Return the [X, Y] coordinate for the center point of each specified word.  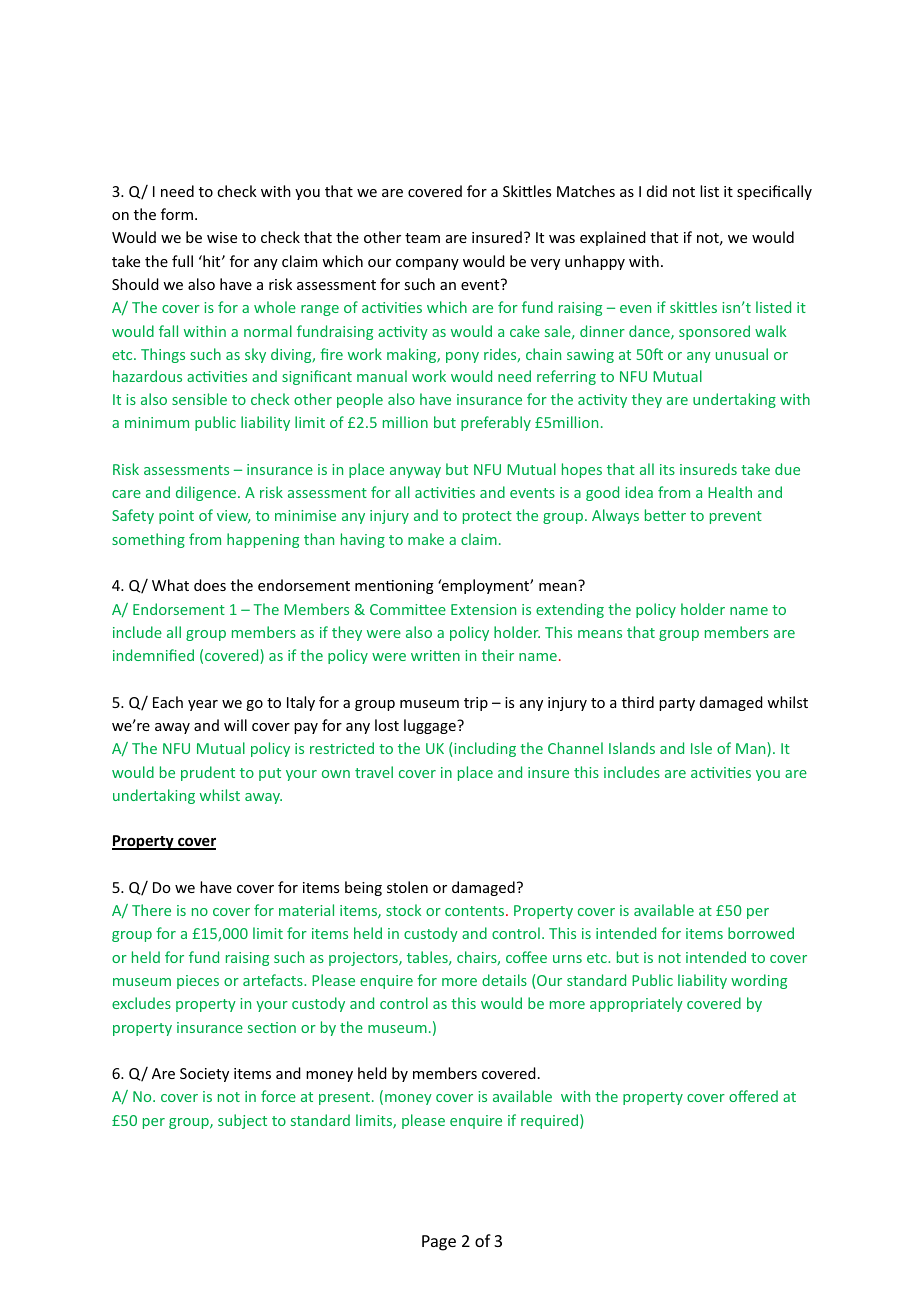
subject [242, 1121]
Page [439, 1243]
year [203, 705]
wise [222, 237]
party [677, 704]
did [657, 191]
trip [476, 704]
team [422, 238]
